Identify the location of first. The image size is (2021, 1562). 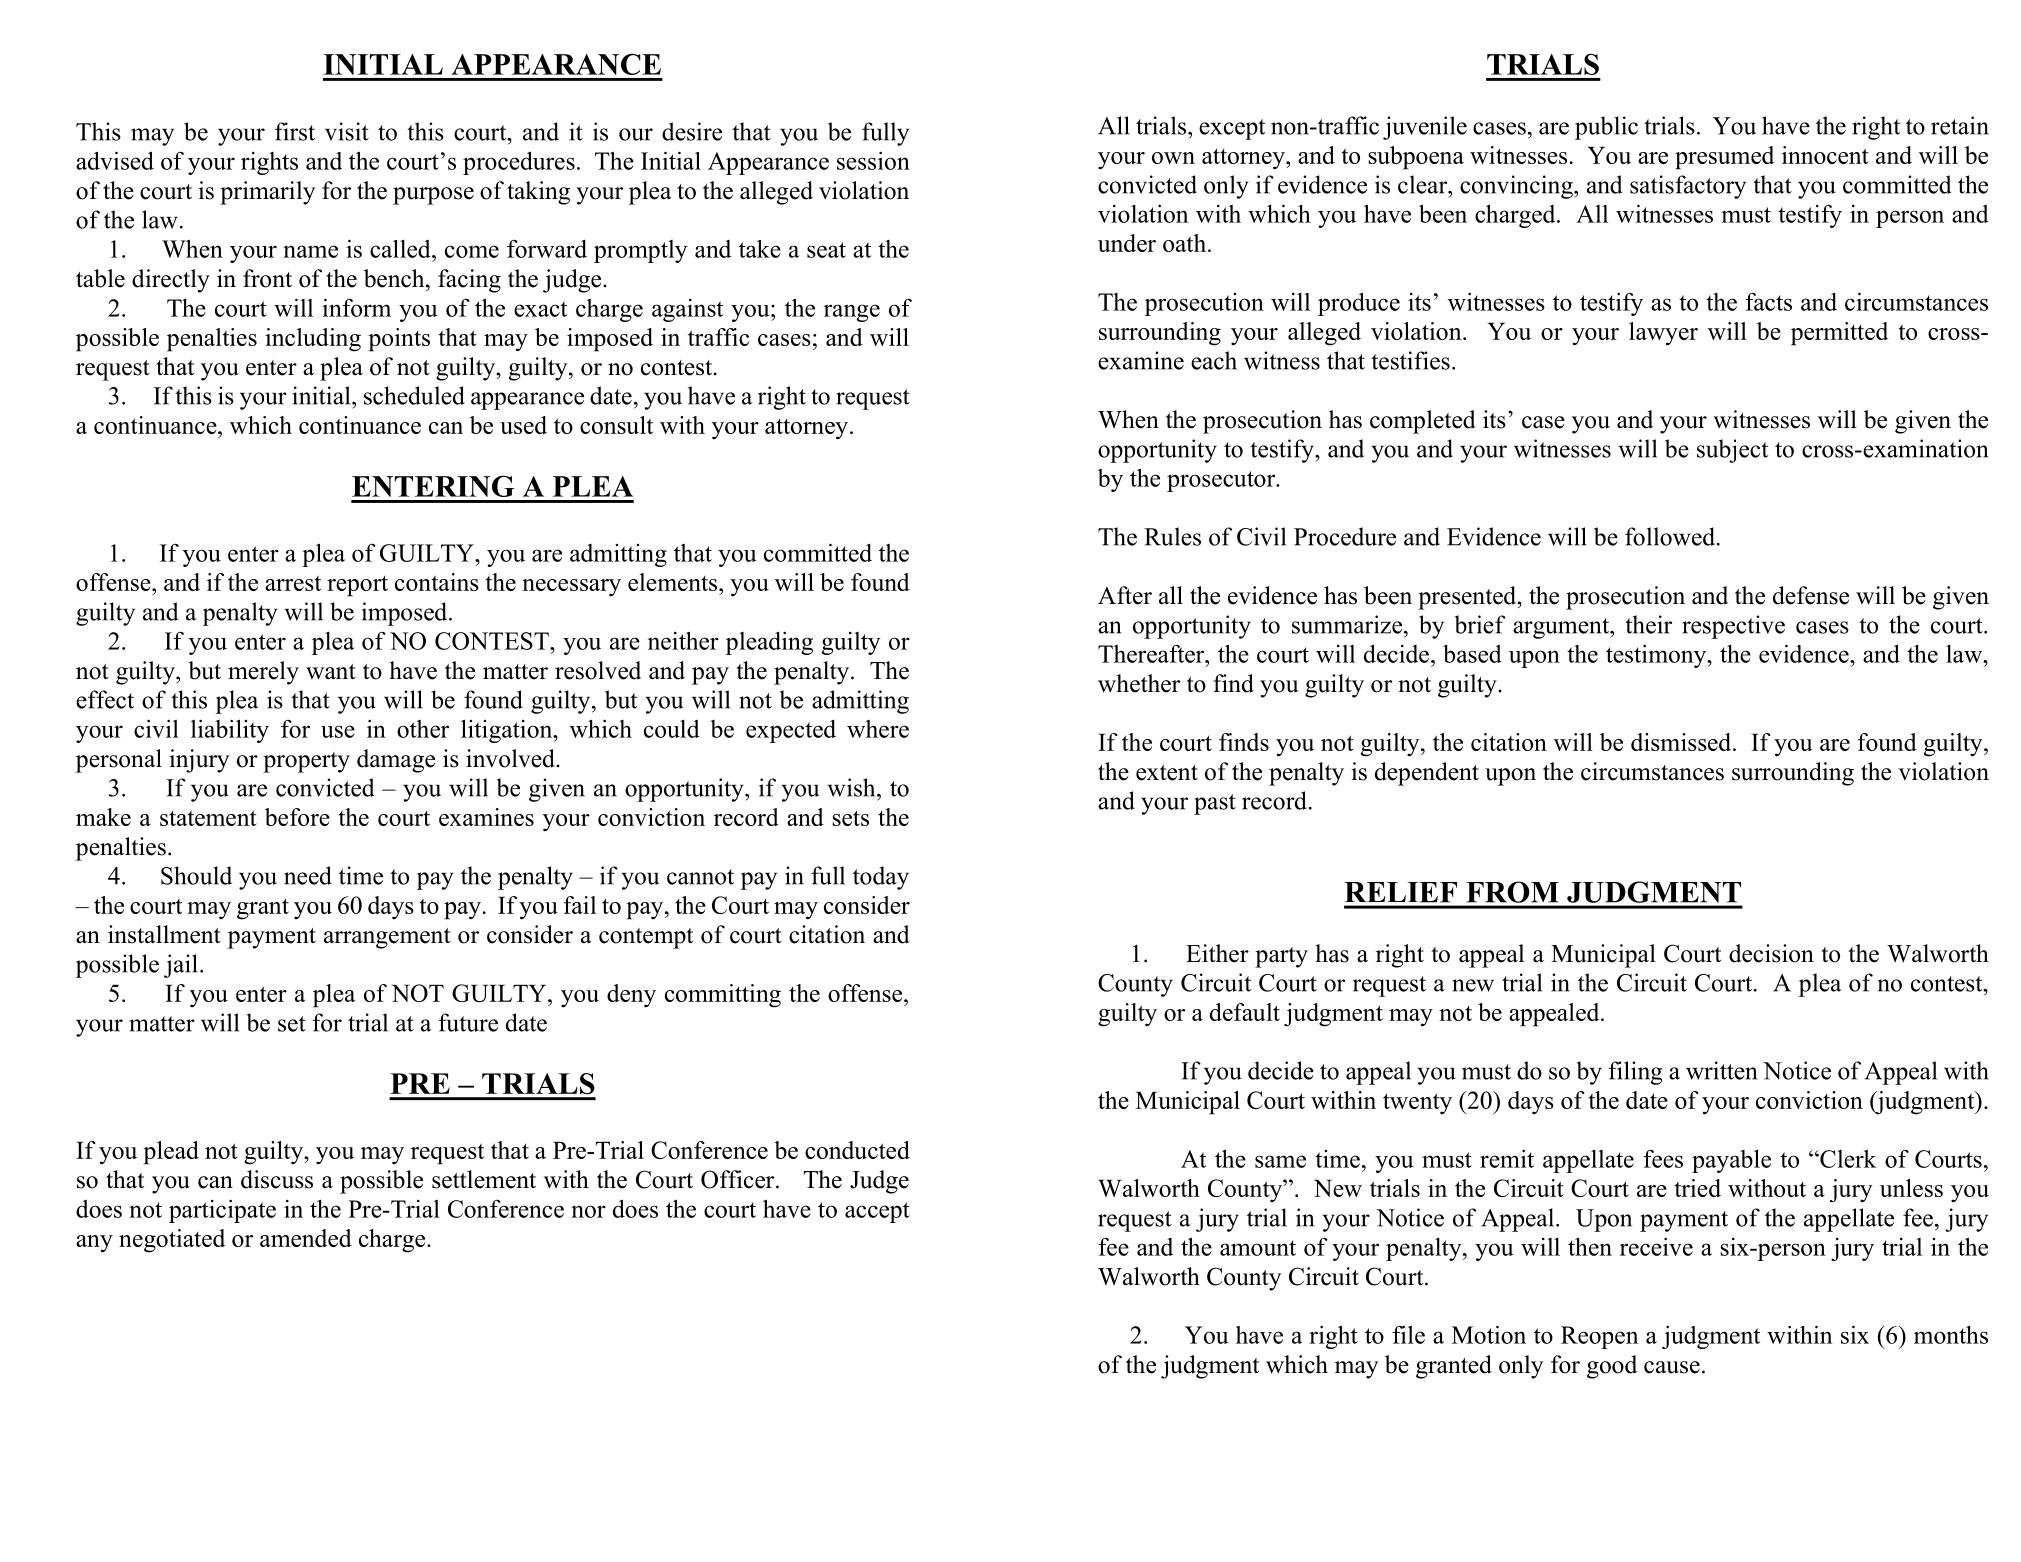
(295, 131).
